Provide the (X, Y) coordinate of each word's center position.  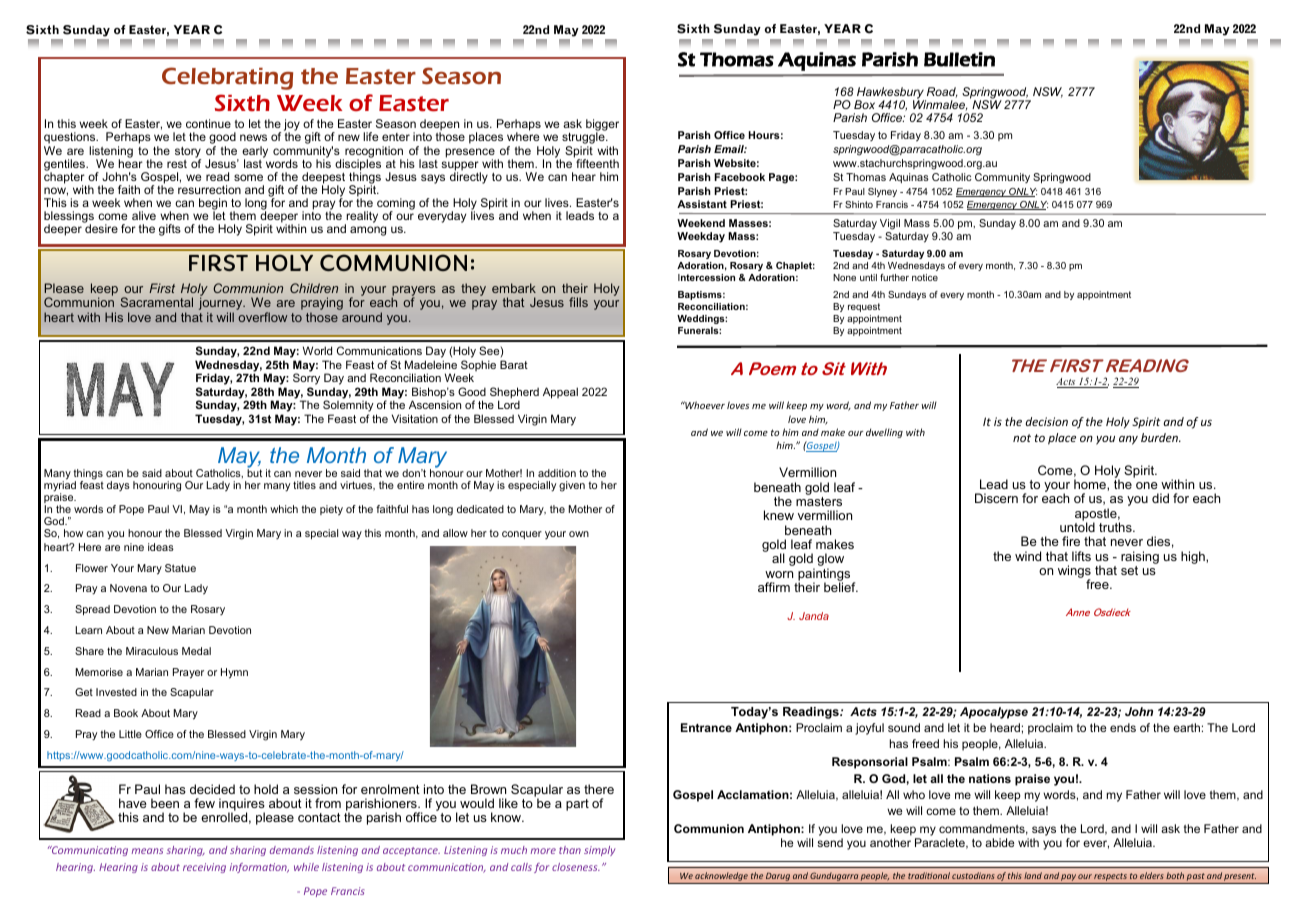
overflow (262, 317)
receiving (204, 868)
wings (1074, 573)
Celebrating (227, 78)
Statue (180, 568)
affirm (774, 587)
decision (1047, 421)
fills (578, 302)
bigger (602, 126)
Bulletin (959, 59)
